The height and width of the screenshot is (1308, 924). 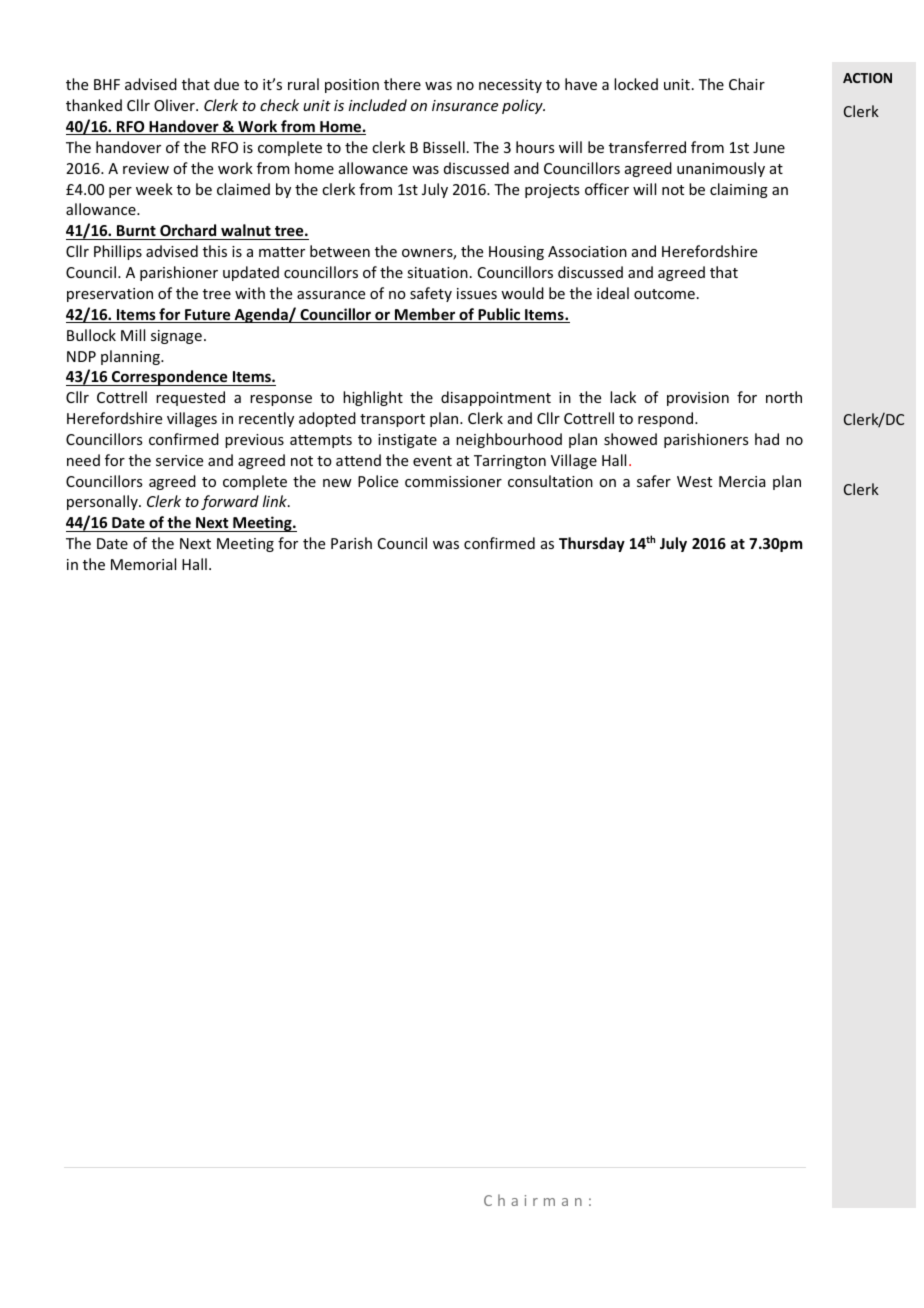 What do you see at coordinates (208, 316) in the screenshot?
I see `Future` at bounding box center [208, 316].
